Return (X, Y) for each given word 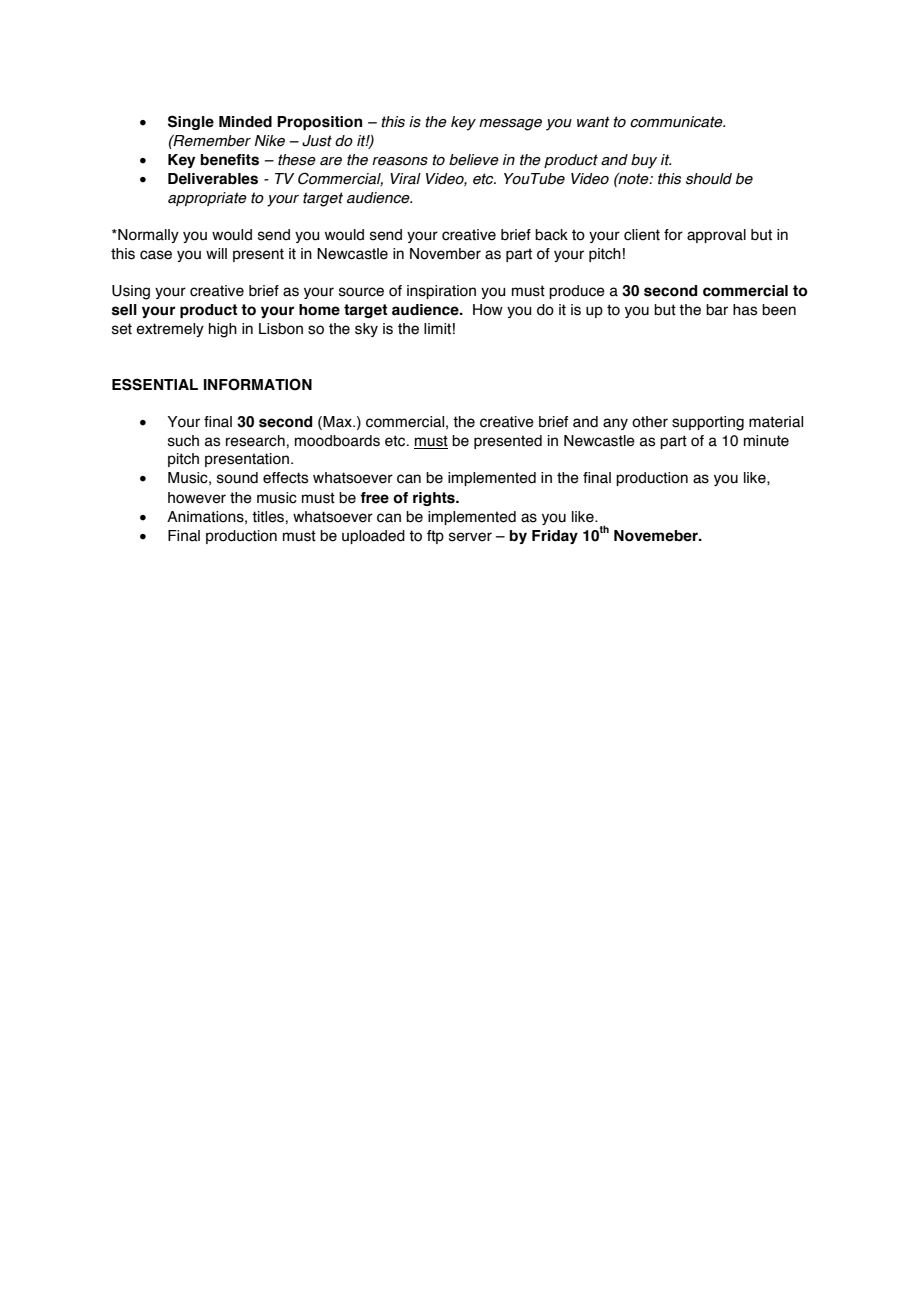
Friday (555, 537)
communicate (677, 122)
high (223, 330)
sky (366, 330)
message (510, 125)
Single (191, 122)
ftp (435, 537)
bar (717, 310)
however (197, 498)
